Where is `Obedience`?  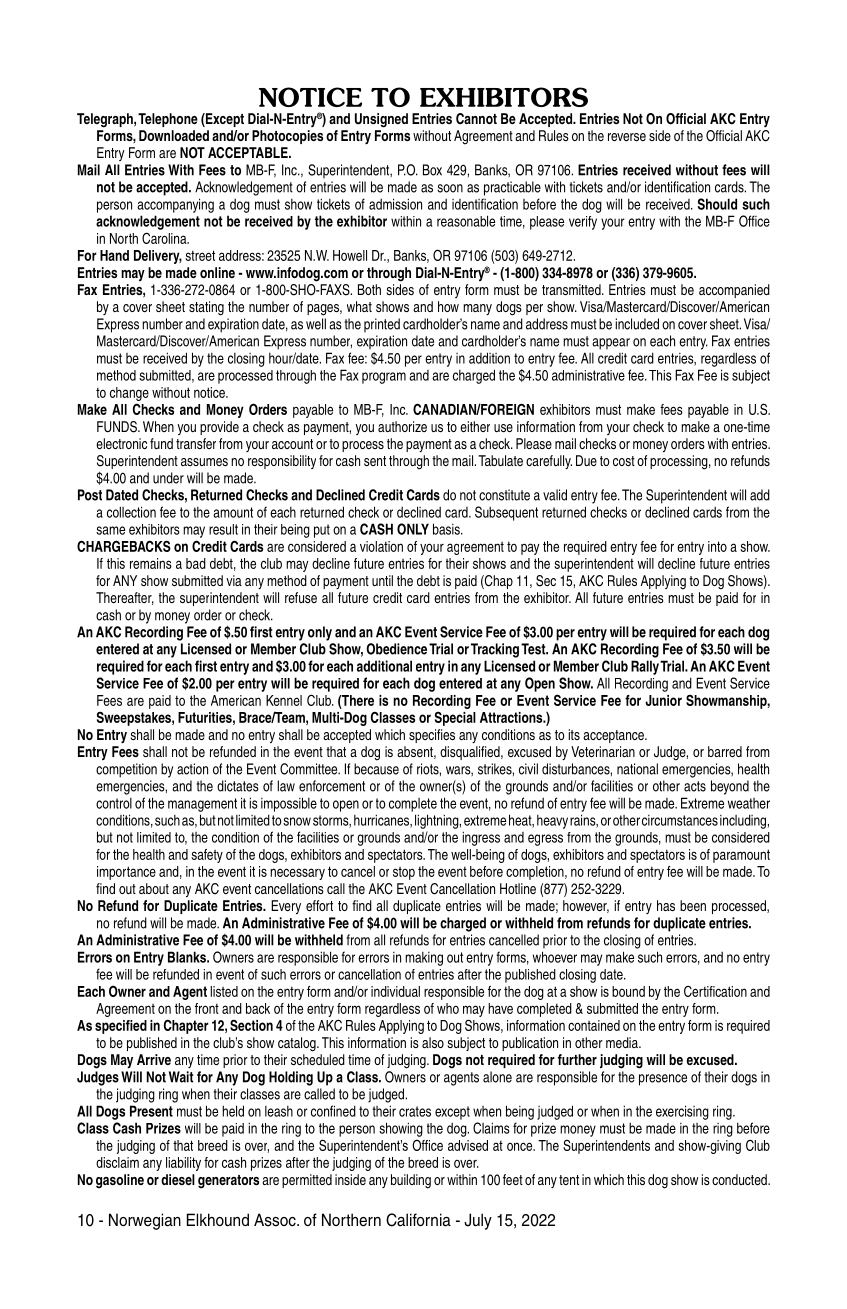
Obedience is located at coordinates (397, 649).
